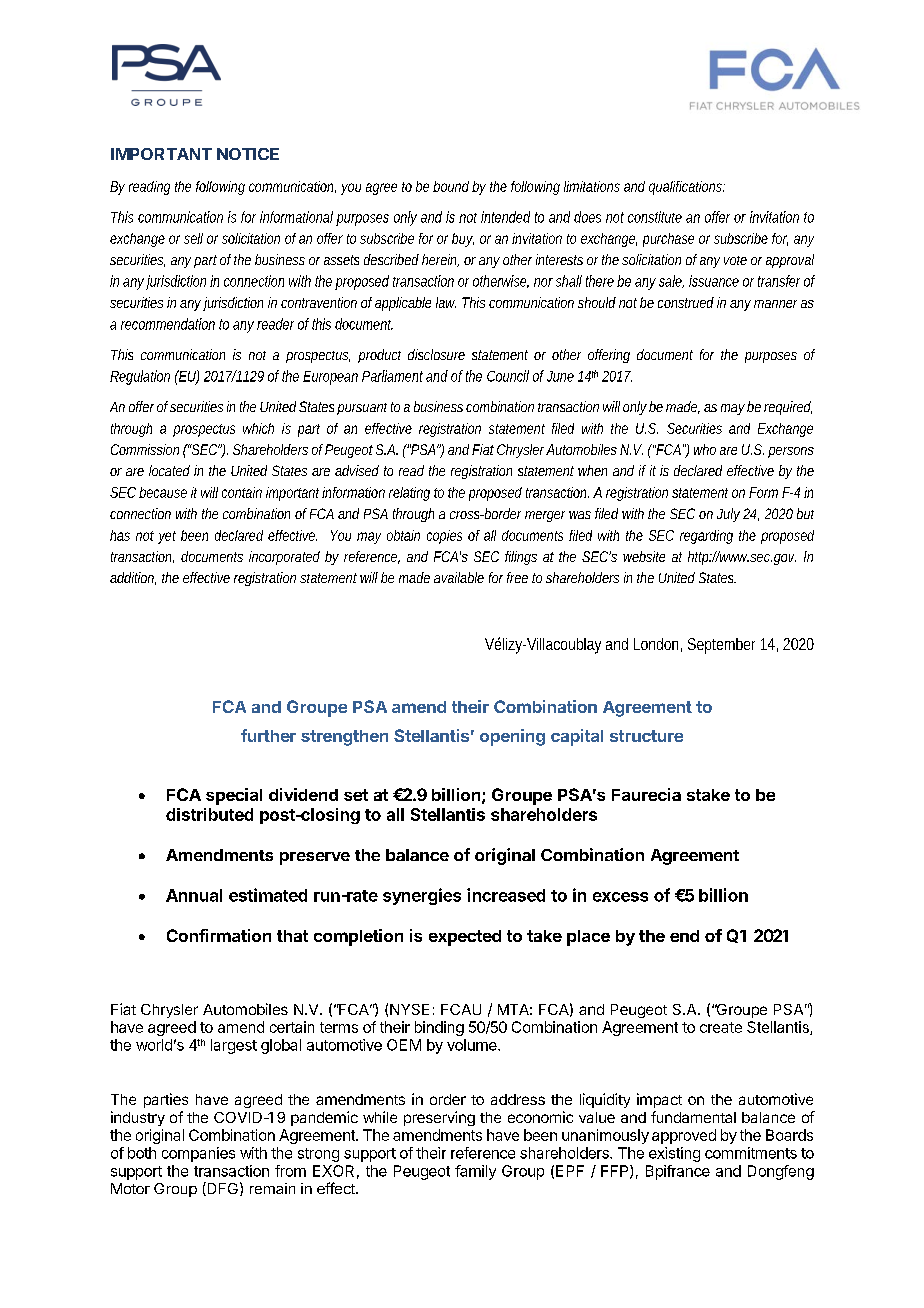 The height and width of the image is (1308, 924). What do you see at coordinates (258, 428) in the image?
I see `which` at bounding box center [258, 428].
